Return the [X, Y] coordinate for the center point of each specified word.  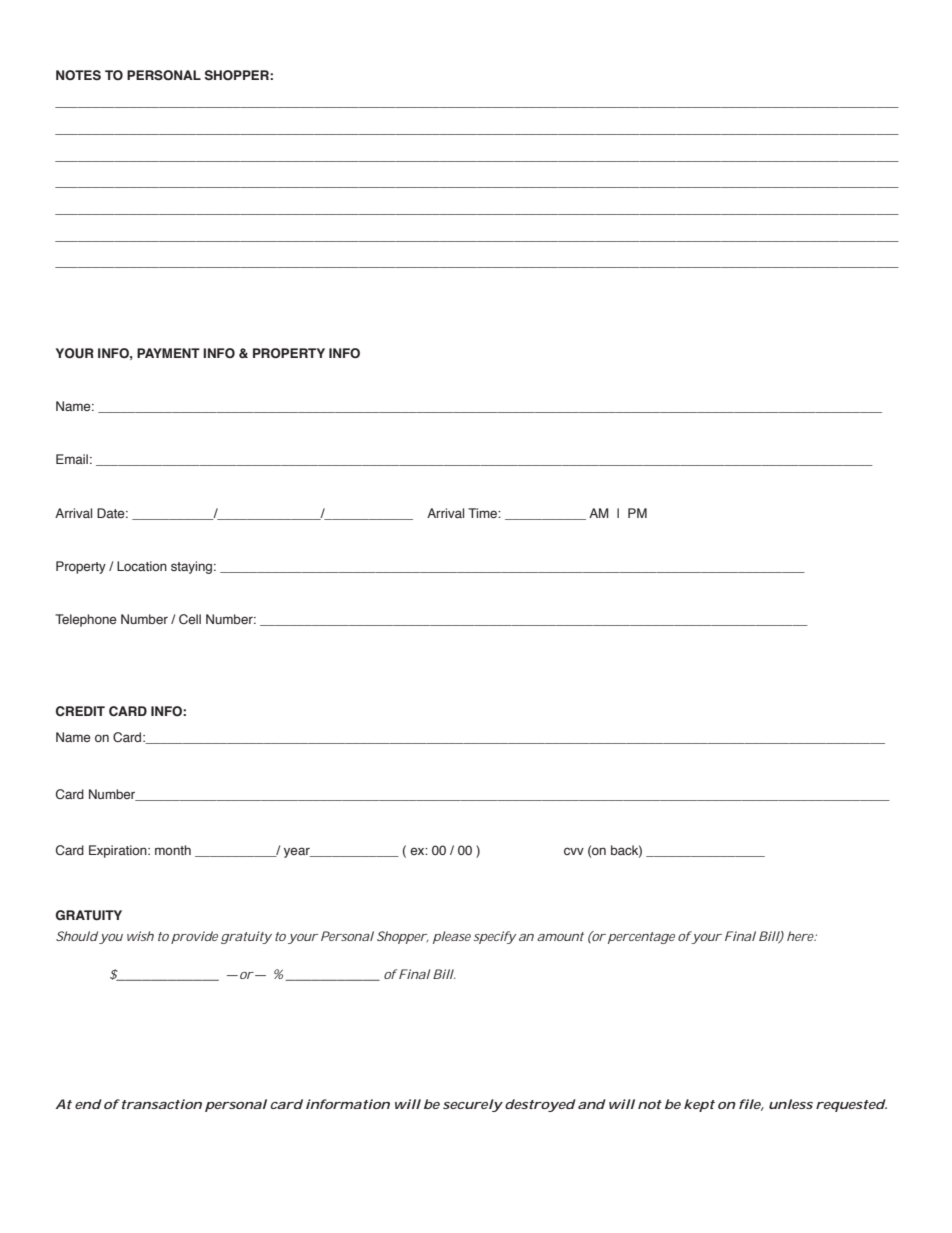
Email [72, 459]
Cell [190, 619]
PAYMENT [168, 353]
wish [140, 936]
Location [142, 566]
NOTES [78, 75]
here [801, 936]
